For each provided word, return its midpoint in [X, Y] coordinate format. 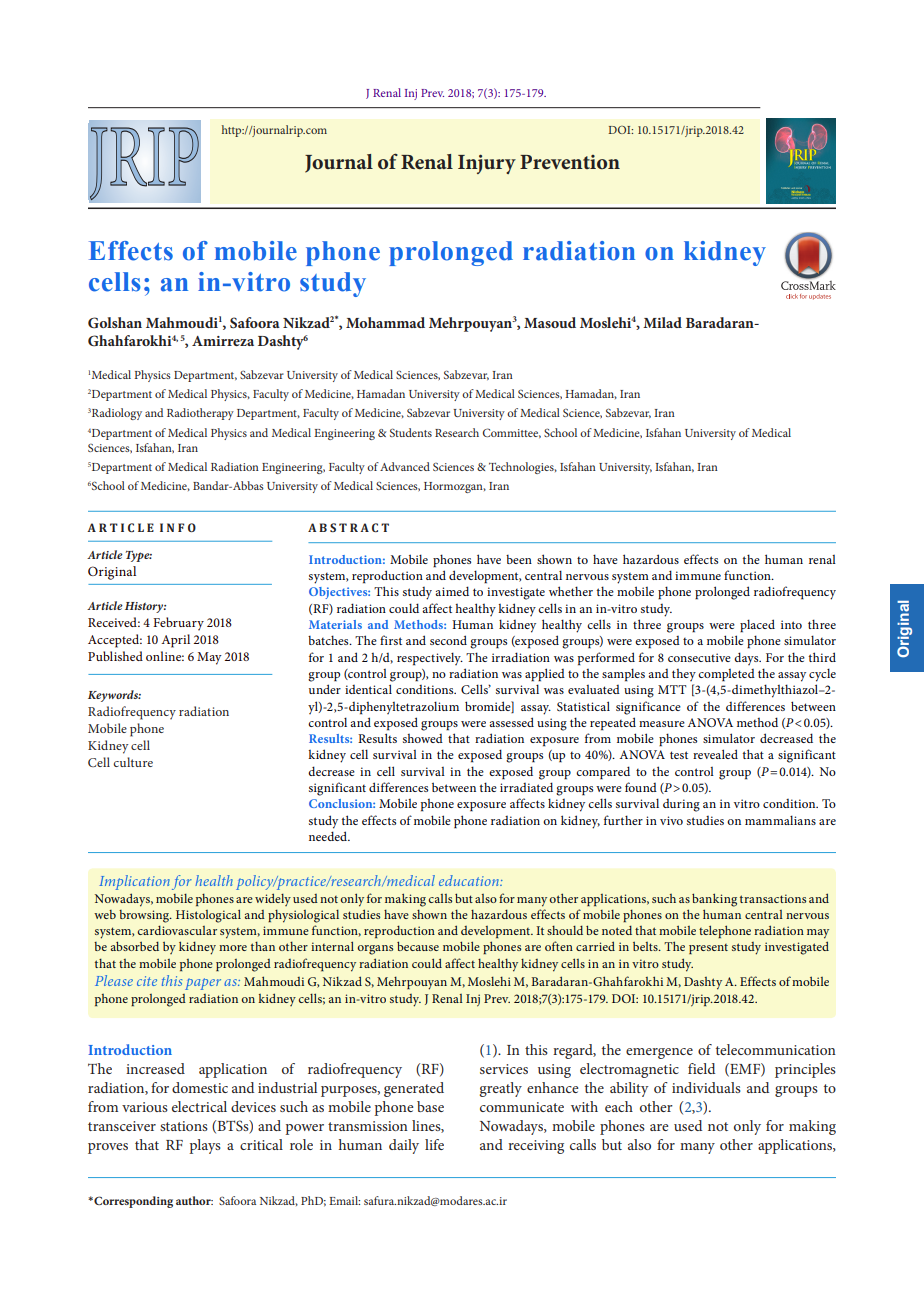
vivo [671, 820]
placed [757, 626]
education [470, 880]
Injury [487, 164]
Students [411, 432]
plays [205, 1146]
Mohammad [385, 322]
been [519, 559]
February [178, 624]
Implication [134, 882]
